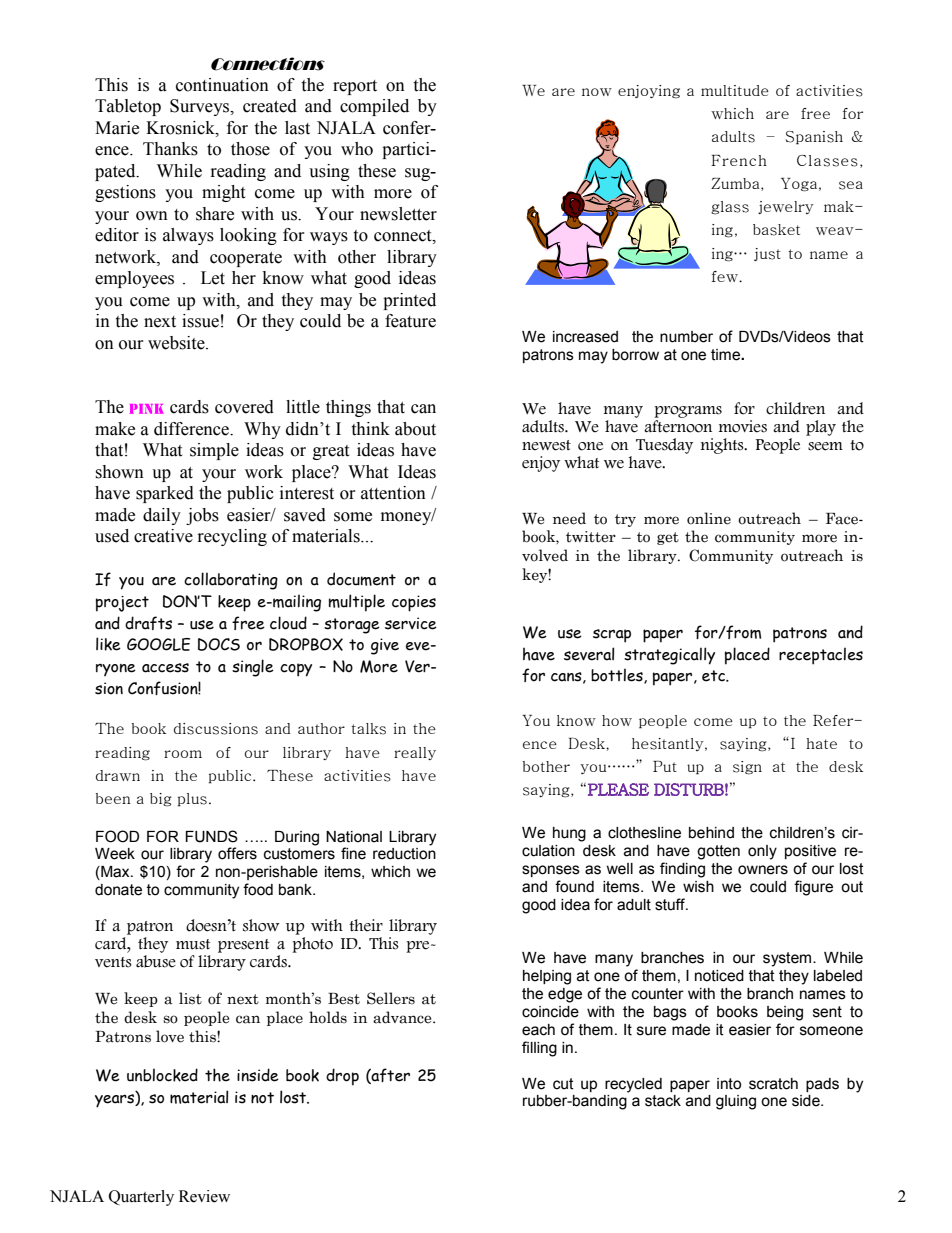 The width and height of the document is (952, 1233). What do you see at coordinates (415, 429) in the document?
I see `about` at bounding box center [415, 429].
